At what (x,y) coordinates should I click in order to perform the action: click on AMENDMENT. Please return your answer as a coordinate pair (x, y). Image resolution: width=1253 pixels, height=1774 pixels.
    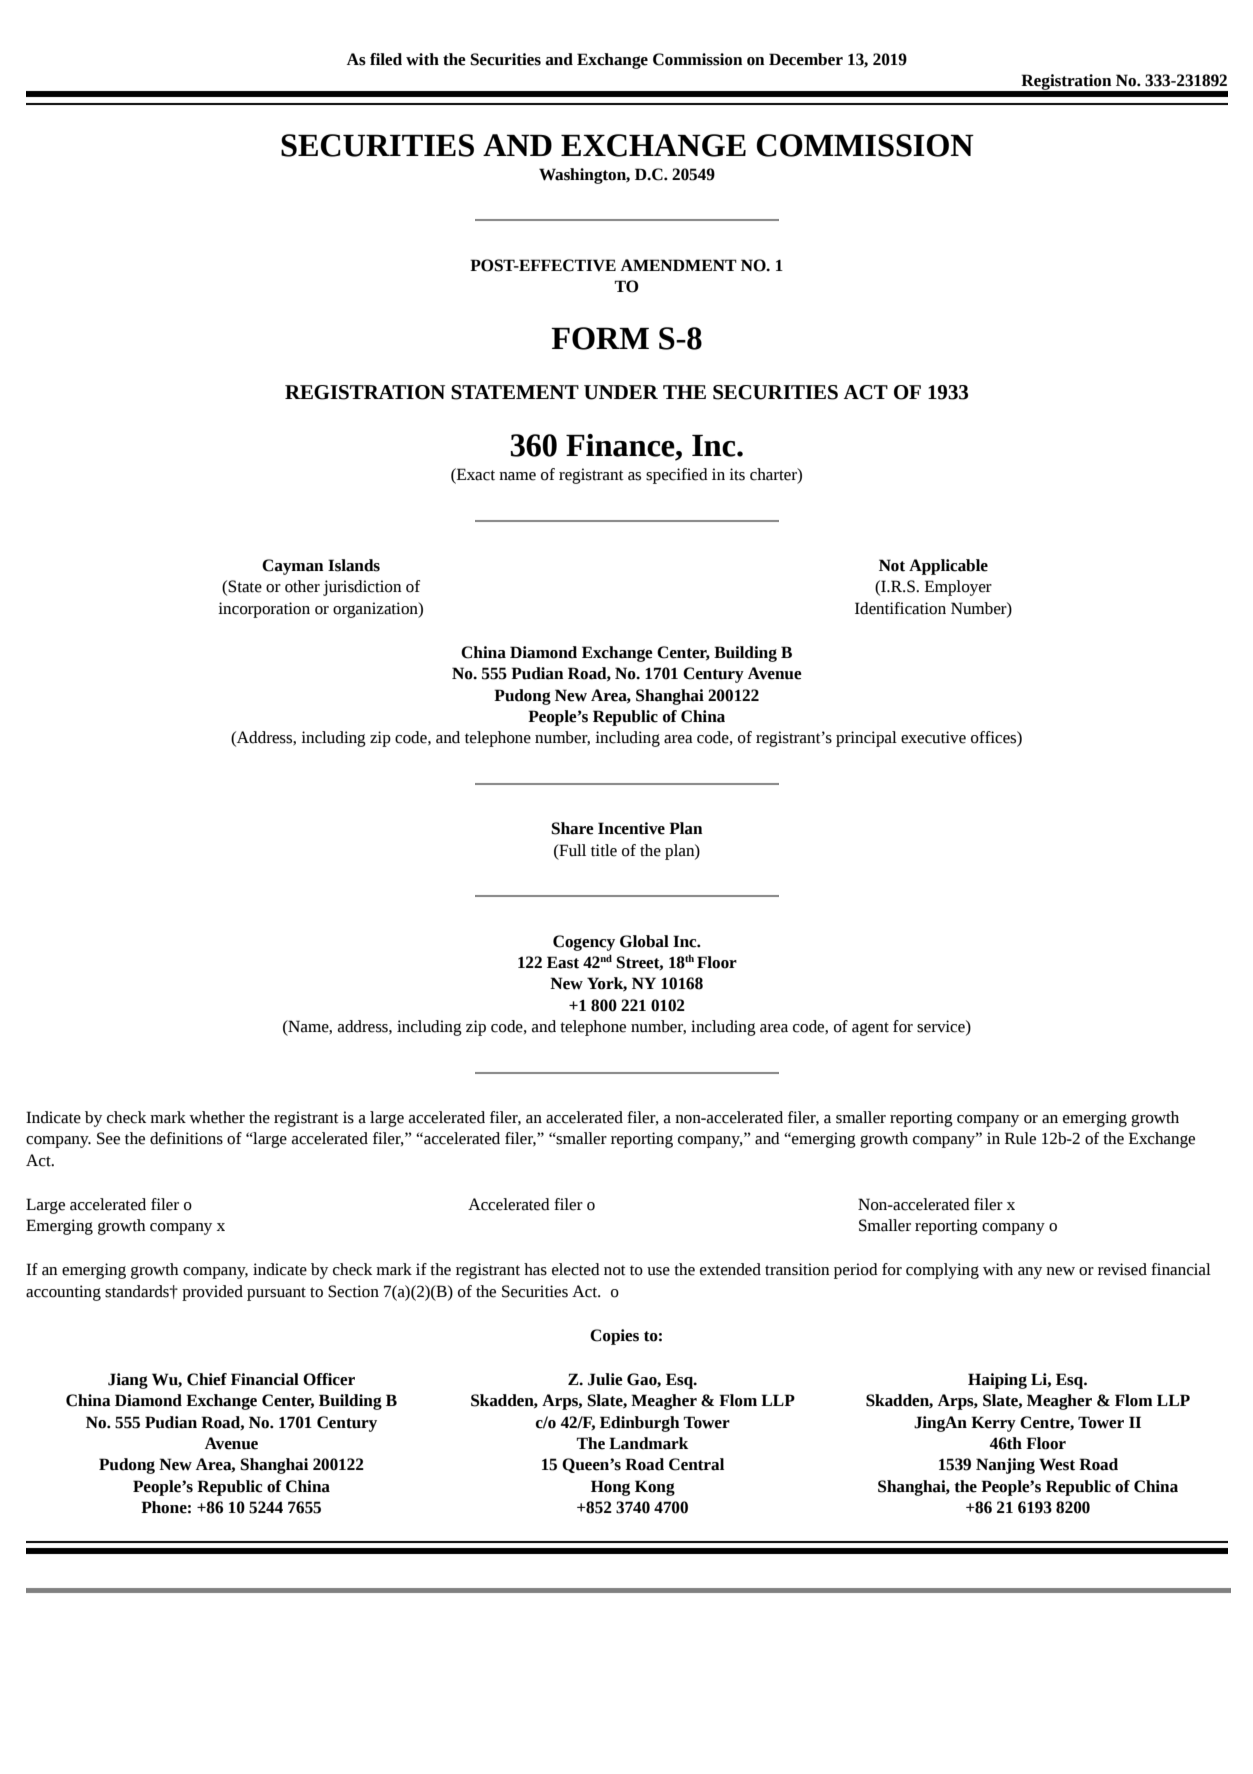
    Looking at the image, I should click on (679, 265).
